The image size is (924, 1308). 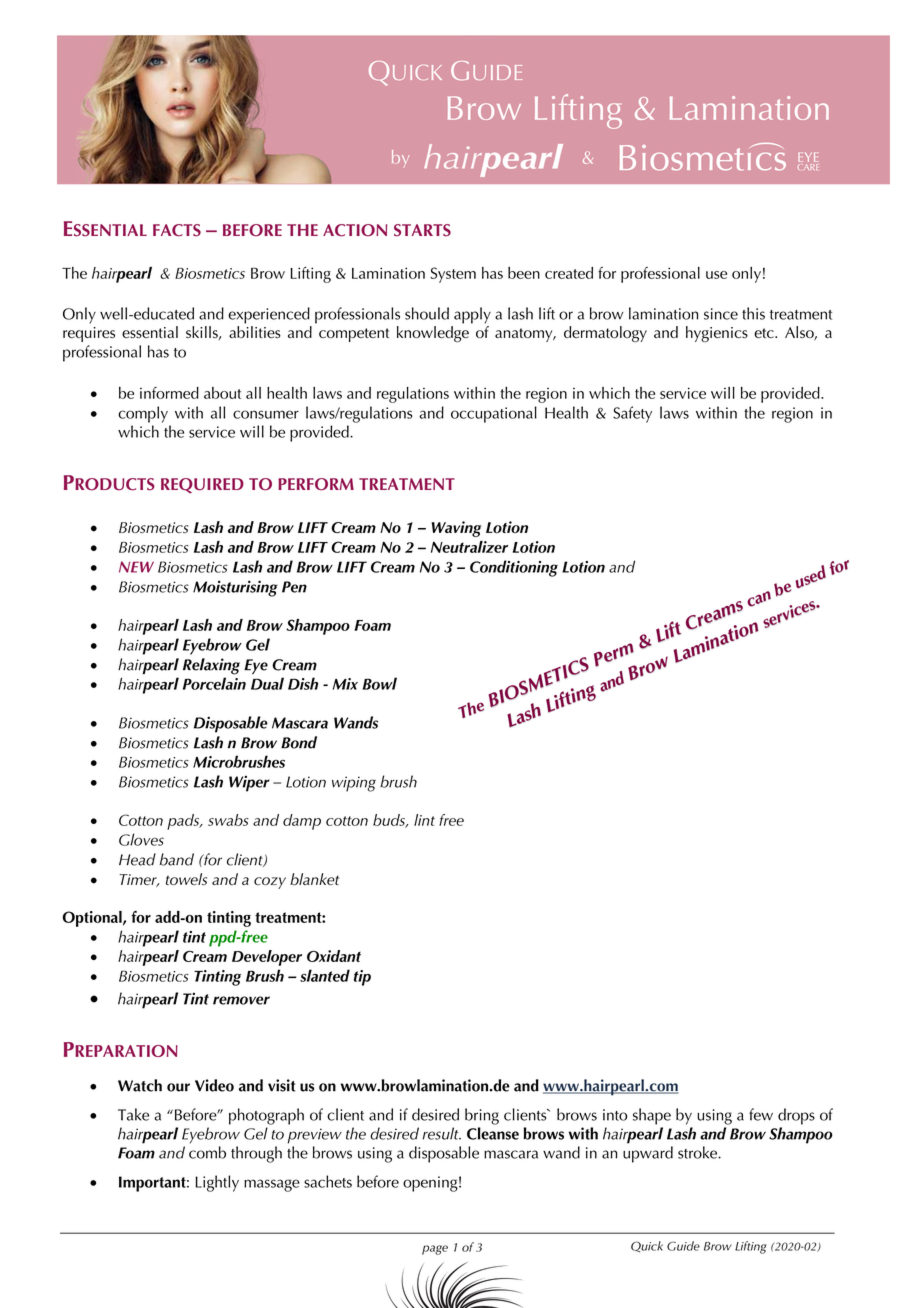 What do you see at coordinates (721, 314) in the screenshot?
I see `since` at bounding box center [721, 314].
